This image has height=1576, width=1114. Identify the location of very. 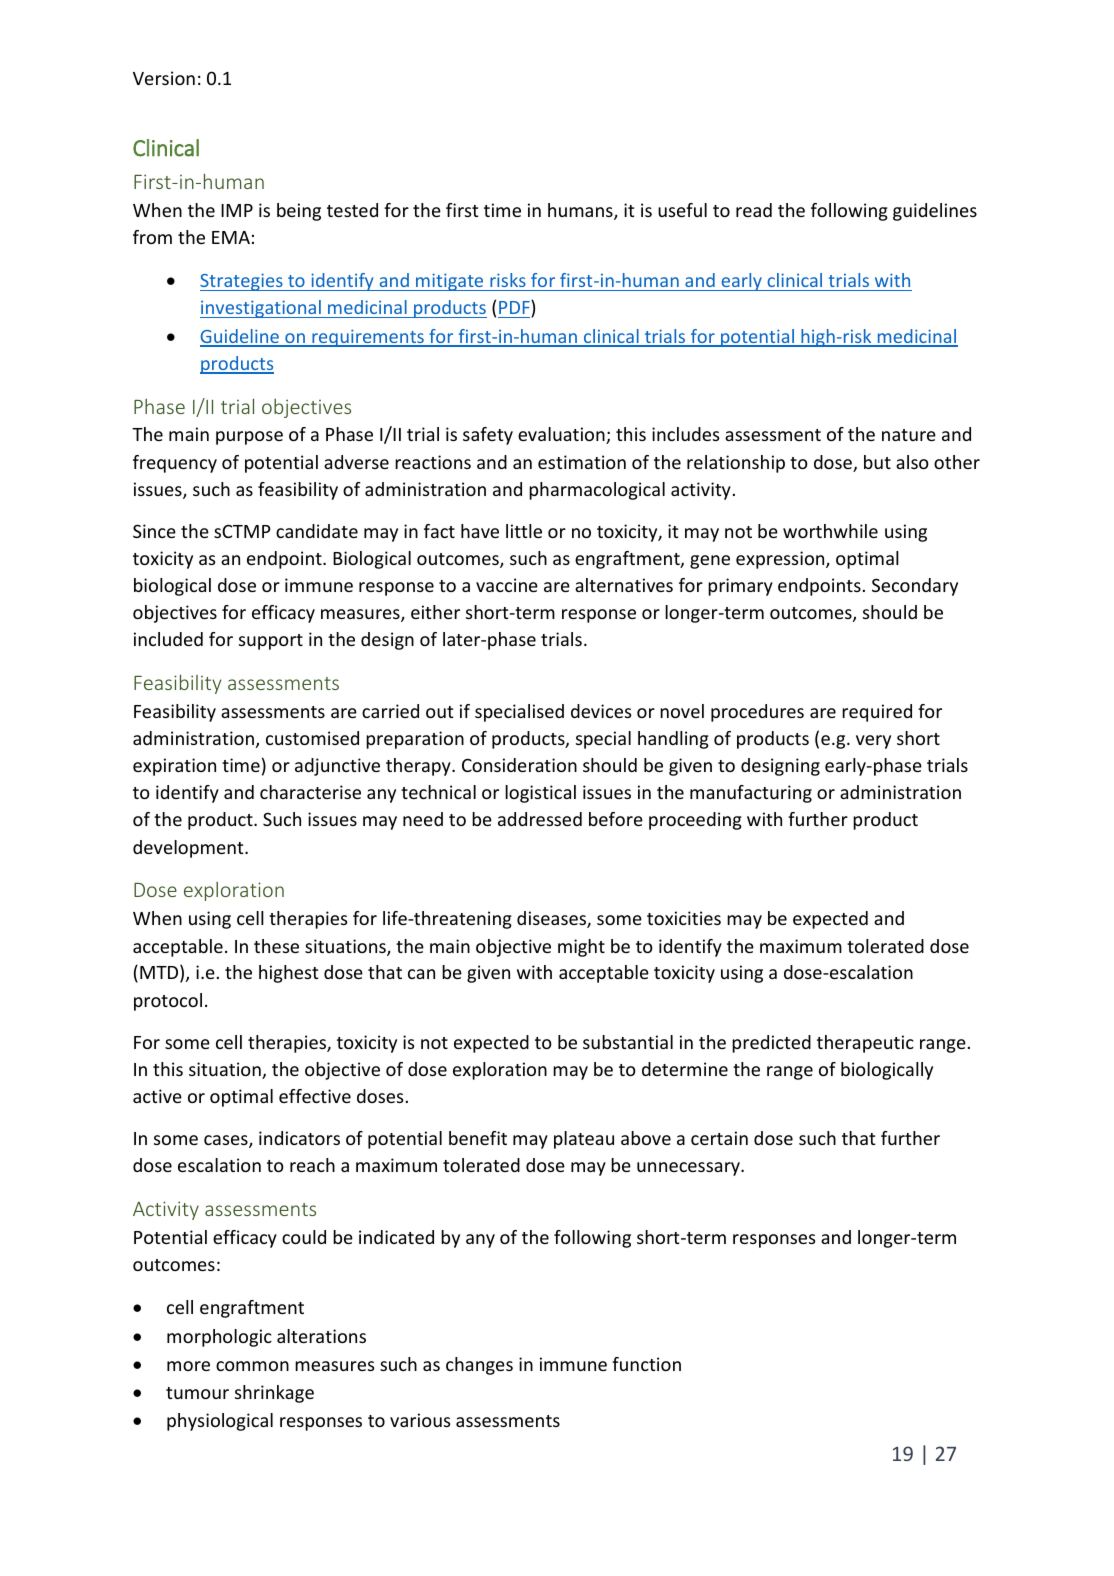
(873, 742).
